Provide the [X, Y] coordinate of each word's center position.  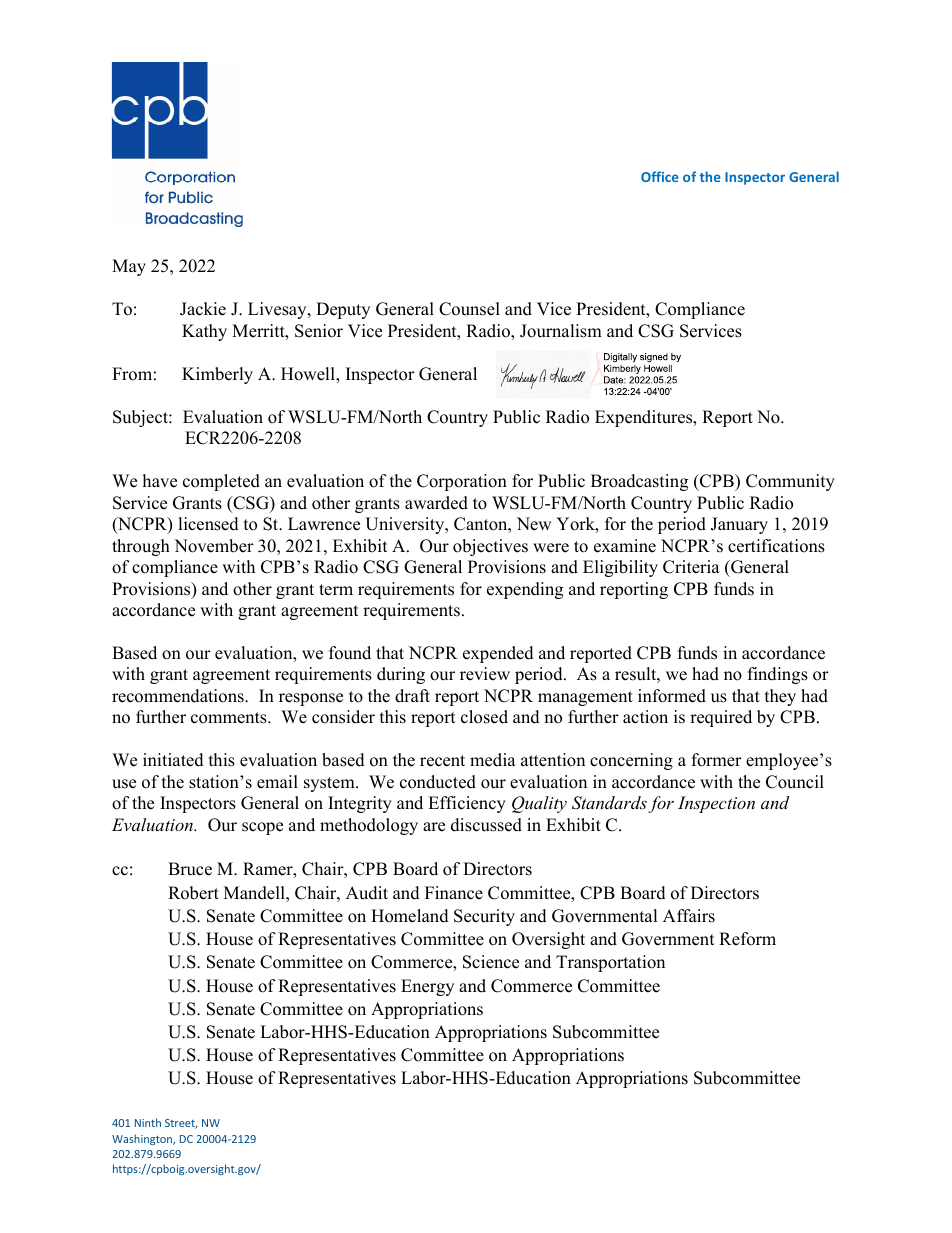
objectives [490, 547]
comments [230, 718]
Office [660, 176]
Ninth [148, 1122]
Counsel [469, 309]
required [721, 718]
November [214, 546]
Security [484, 917]
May [129, 267]
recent [442, 761]
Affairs [689, 916]
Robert [193, 893]
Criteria [691, 567]
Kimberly [217, 375]
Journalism [561, 331]
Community [790, 482]
